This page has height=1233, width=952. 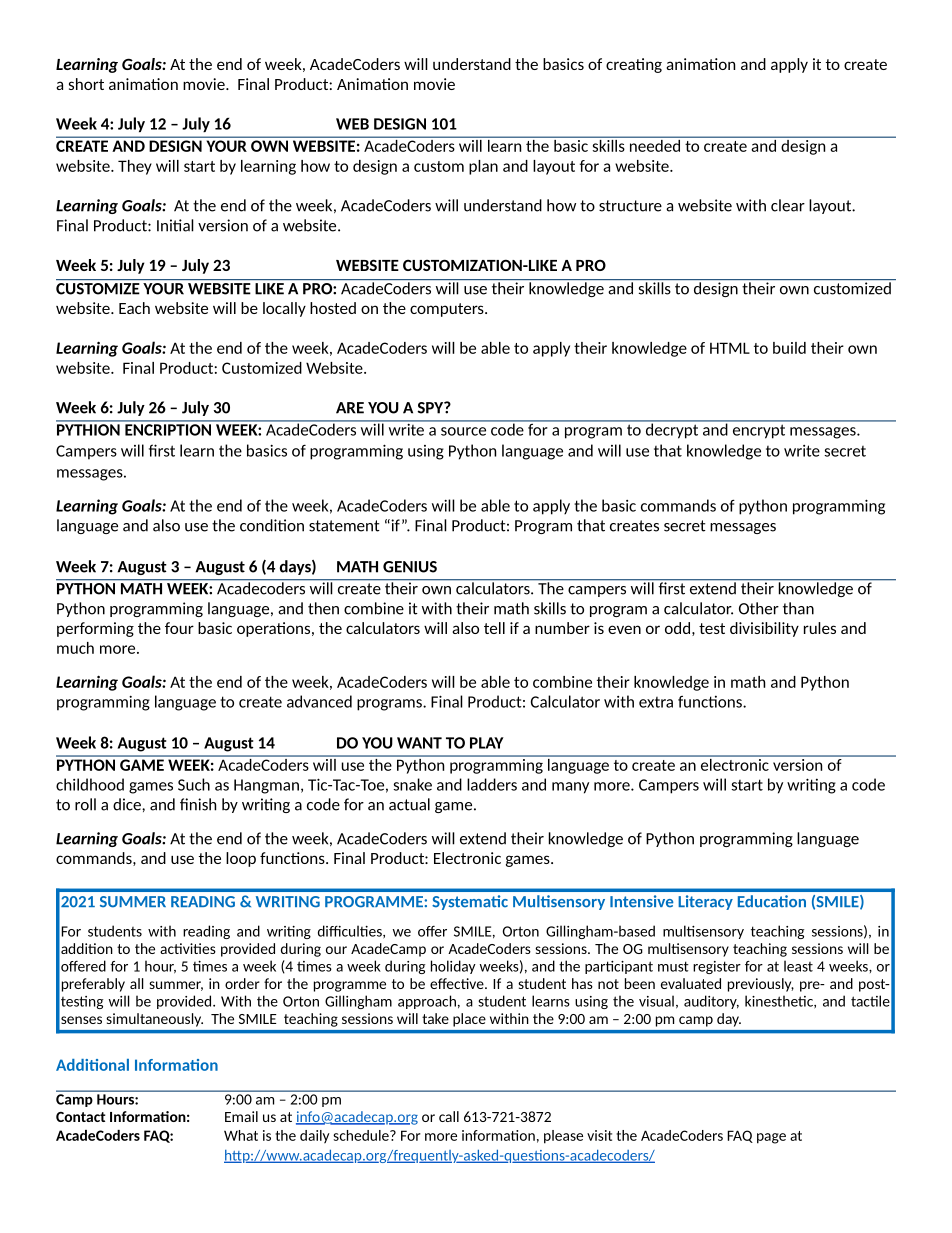 What do you see at coordinates (706, 902) in the page?
I see `Literacy` at bounding box center [706, 902].
